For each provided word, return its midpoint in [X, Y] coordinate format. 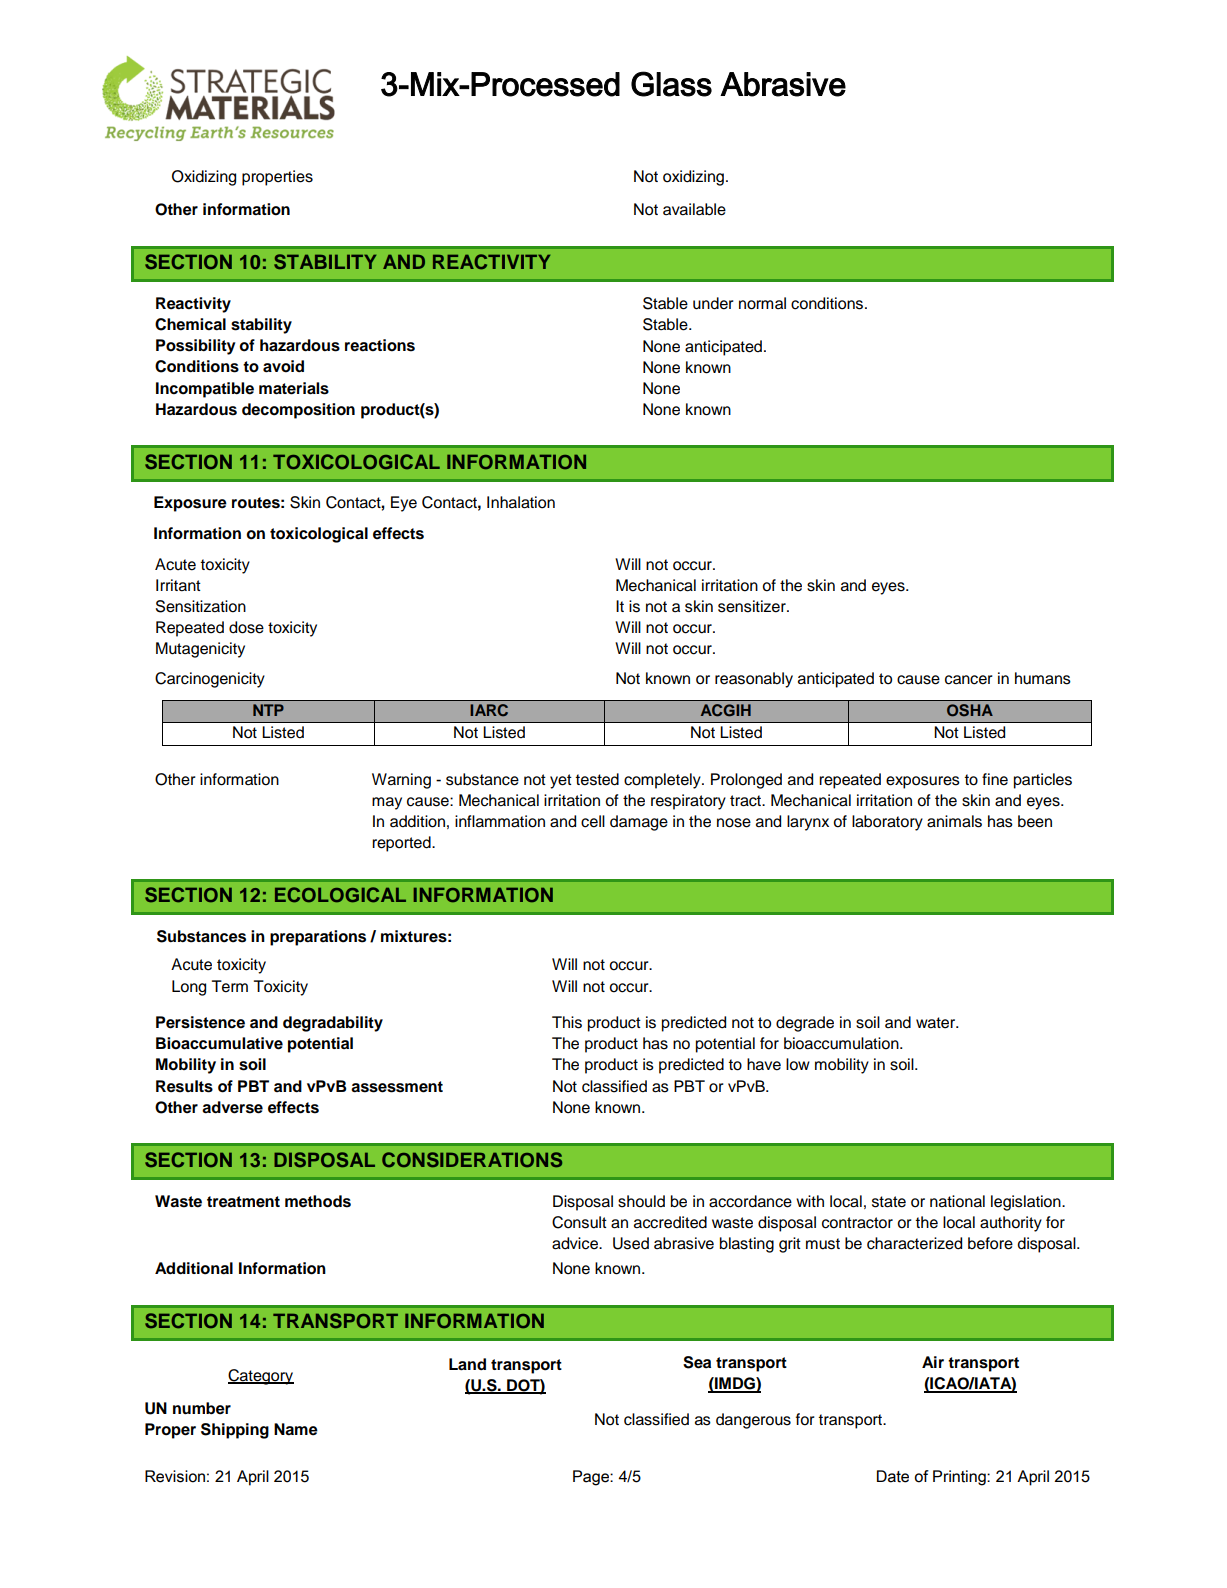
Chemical [190, 324]
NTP [268, 710]
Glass [671, 84]
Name [296, 1429]
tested [597, 779]
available [694, 209]
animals [954, 821]
